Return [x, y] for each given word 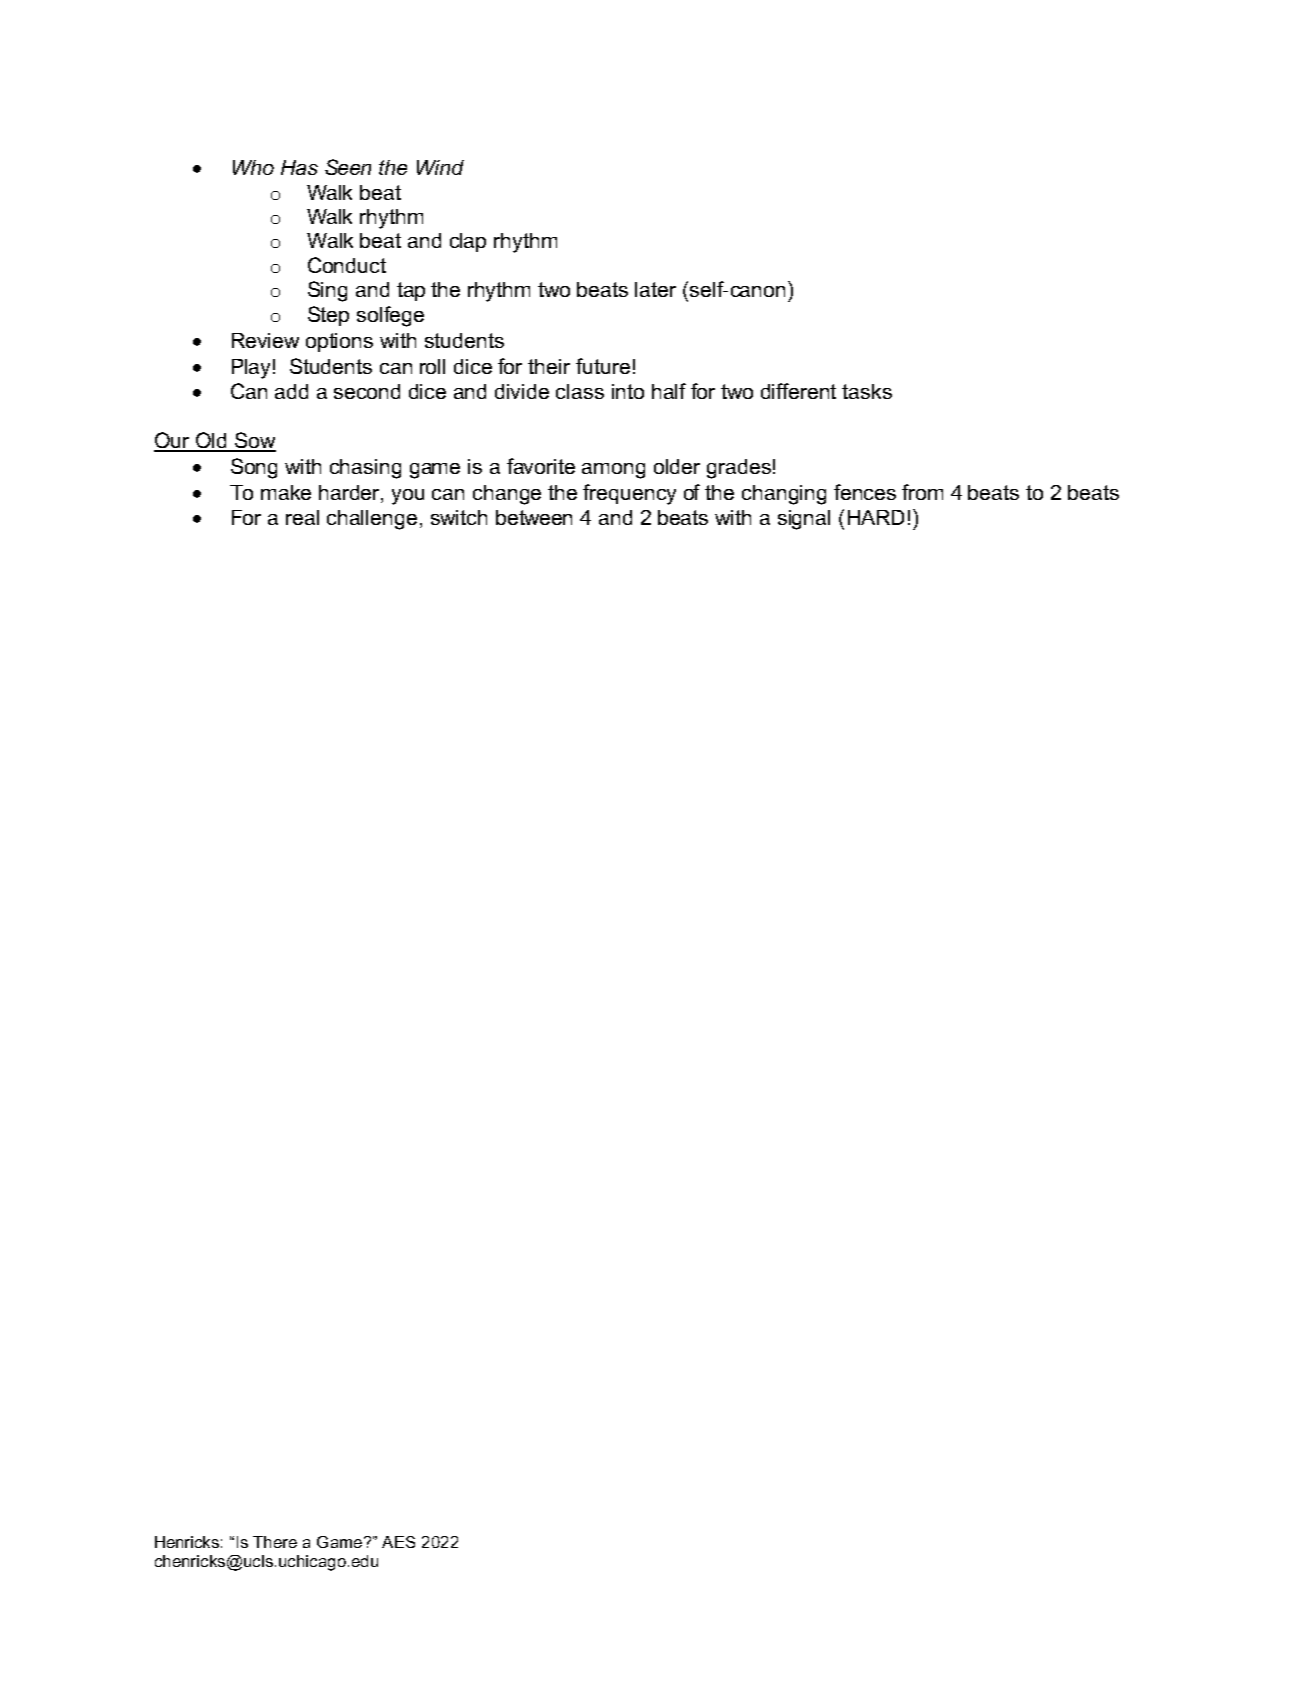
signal [804, 520]
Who [253, 167]
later [655, 289]
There [275, 1542]
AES [398, 1542]
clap [468, 242]
